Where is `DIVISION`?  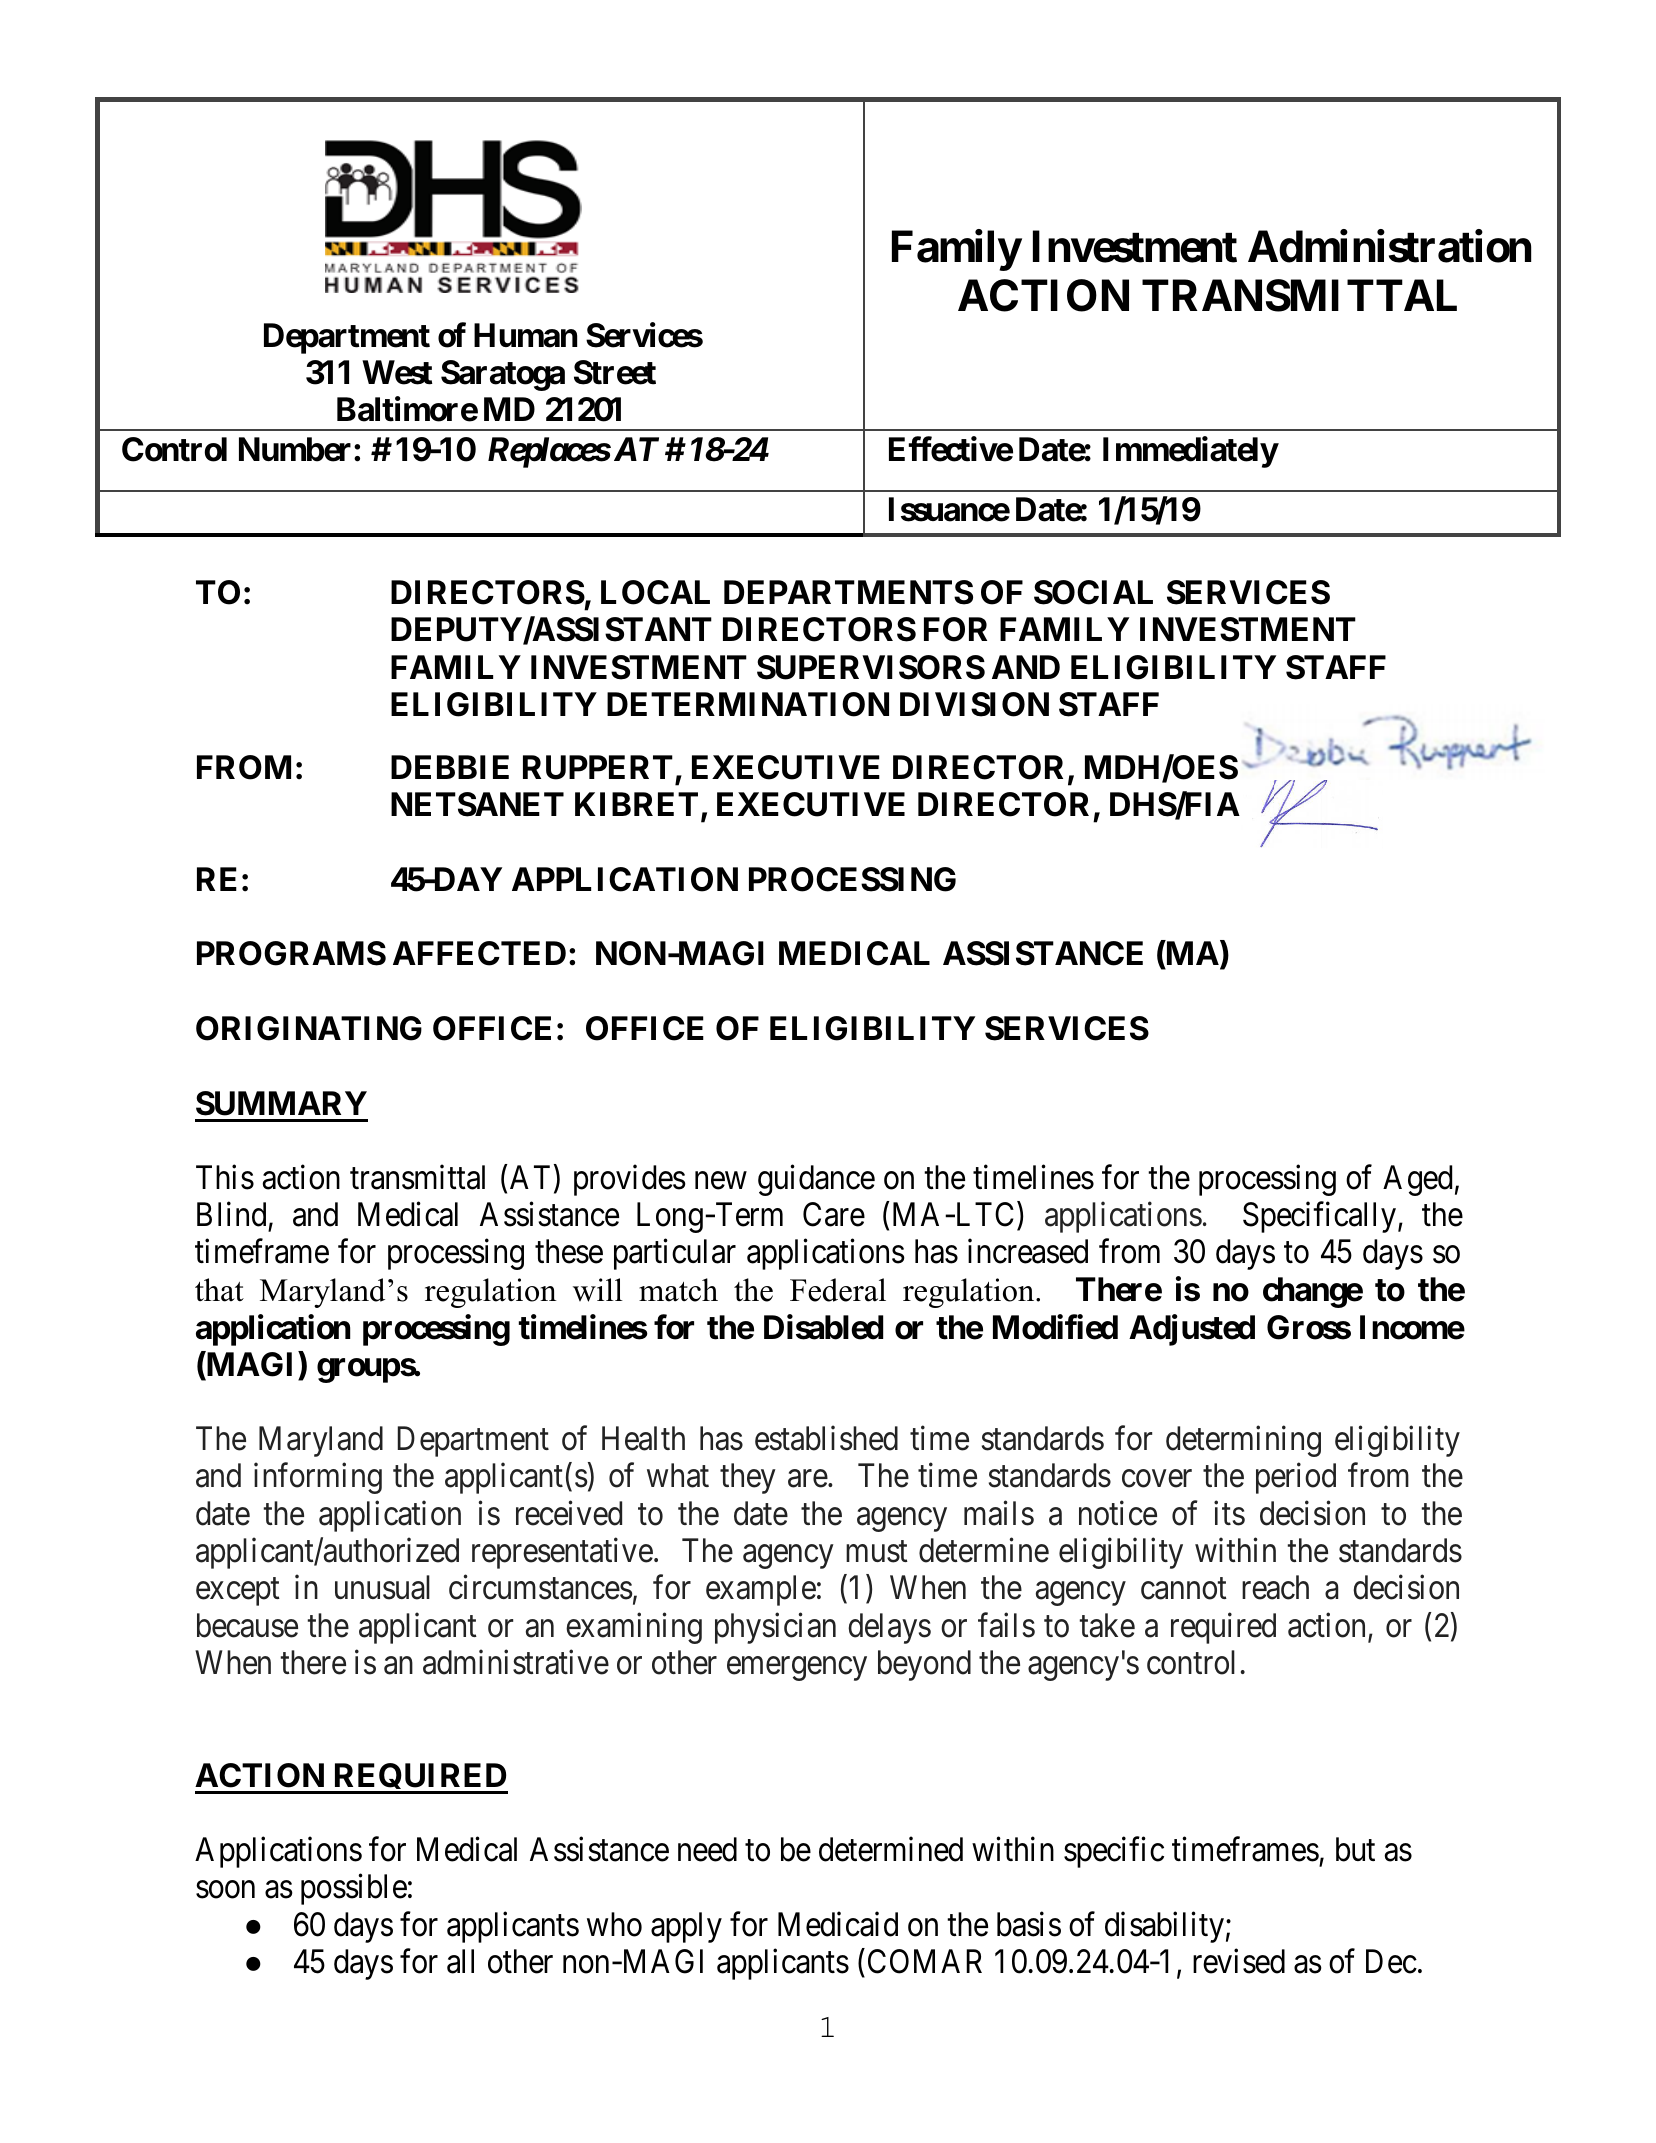
DIVISION is located at coordinates (974, 704).
